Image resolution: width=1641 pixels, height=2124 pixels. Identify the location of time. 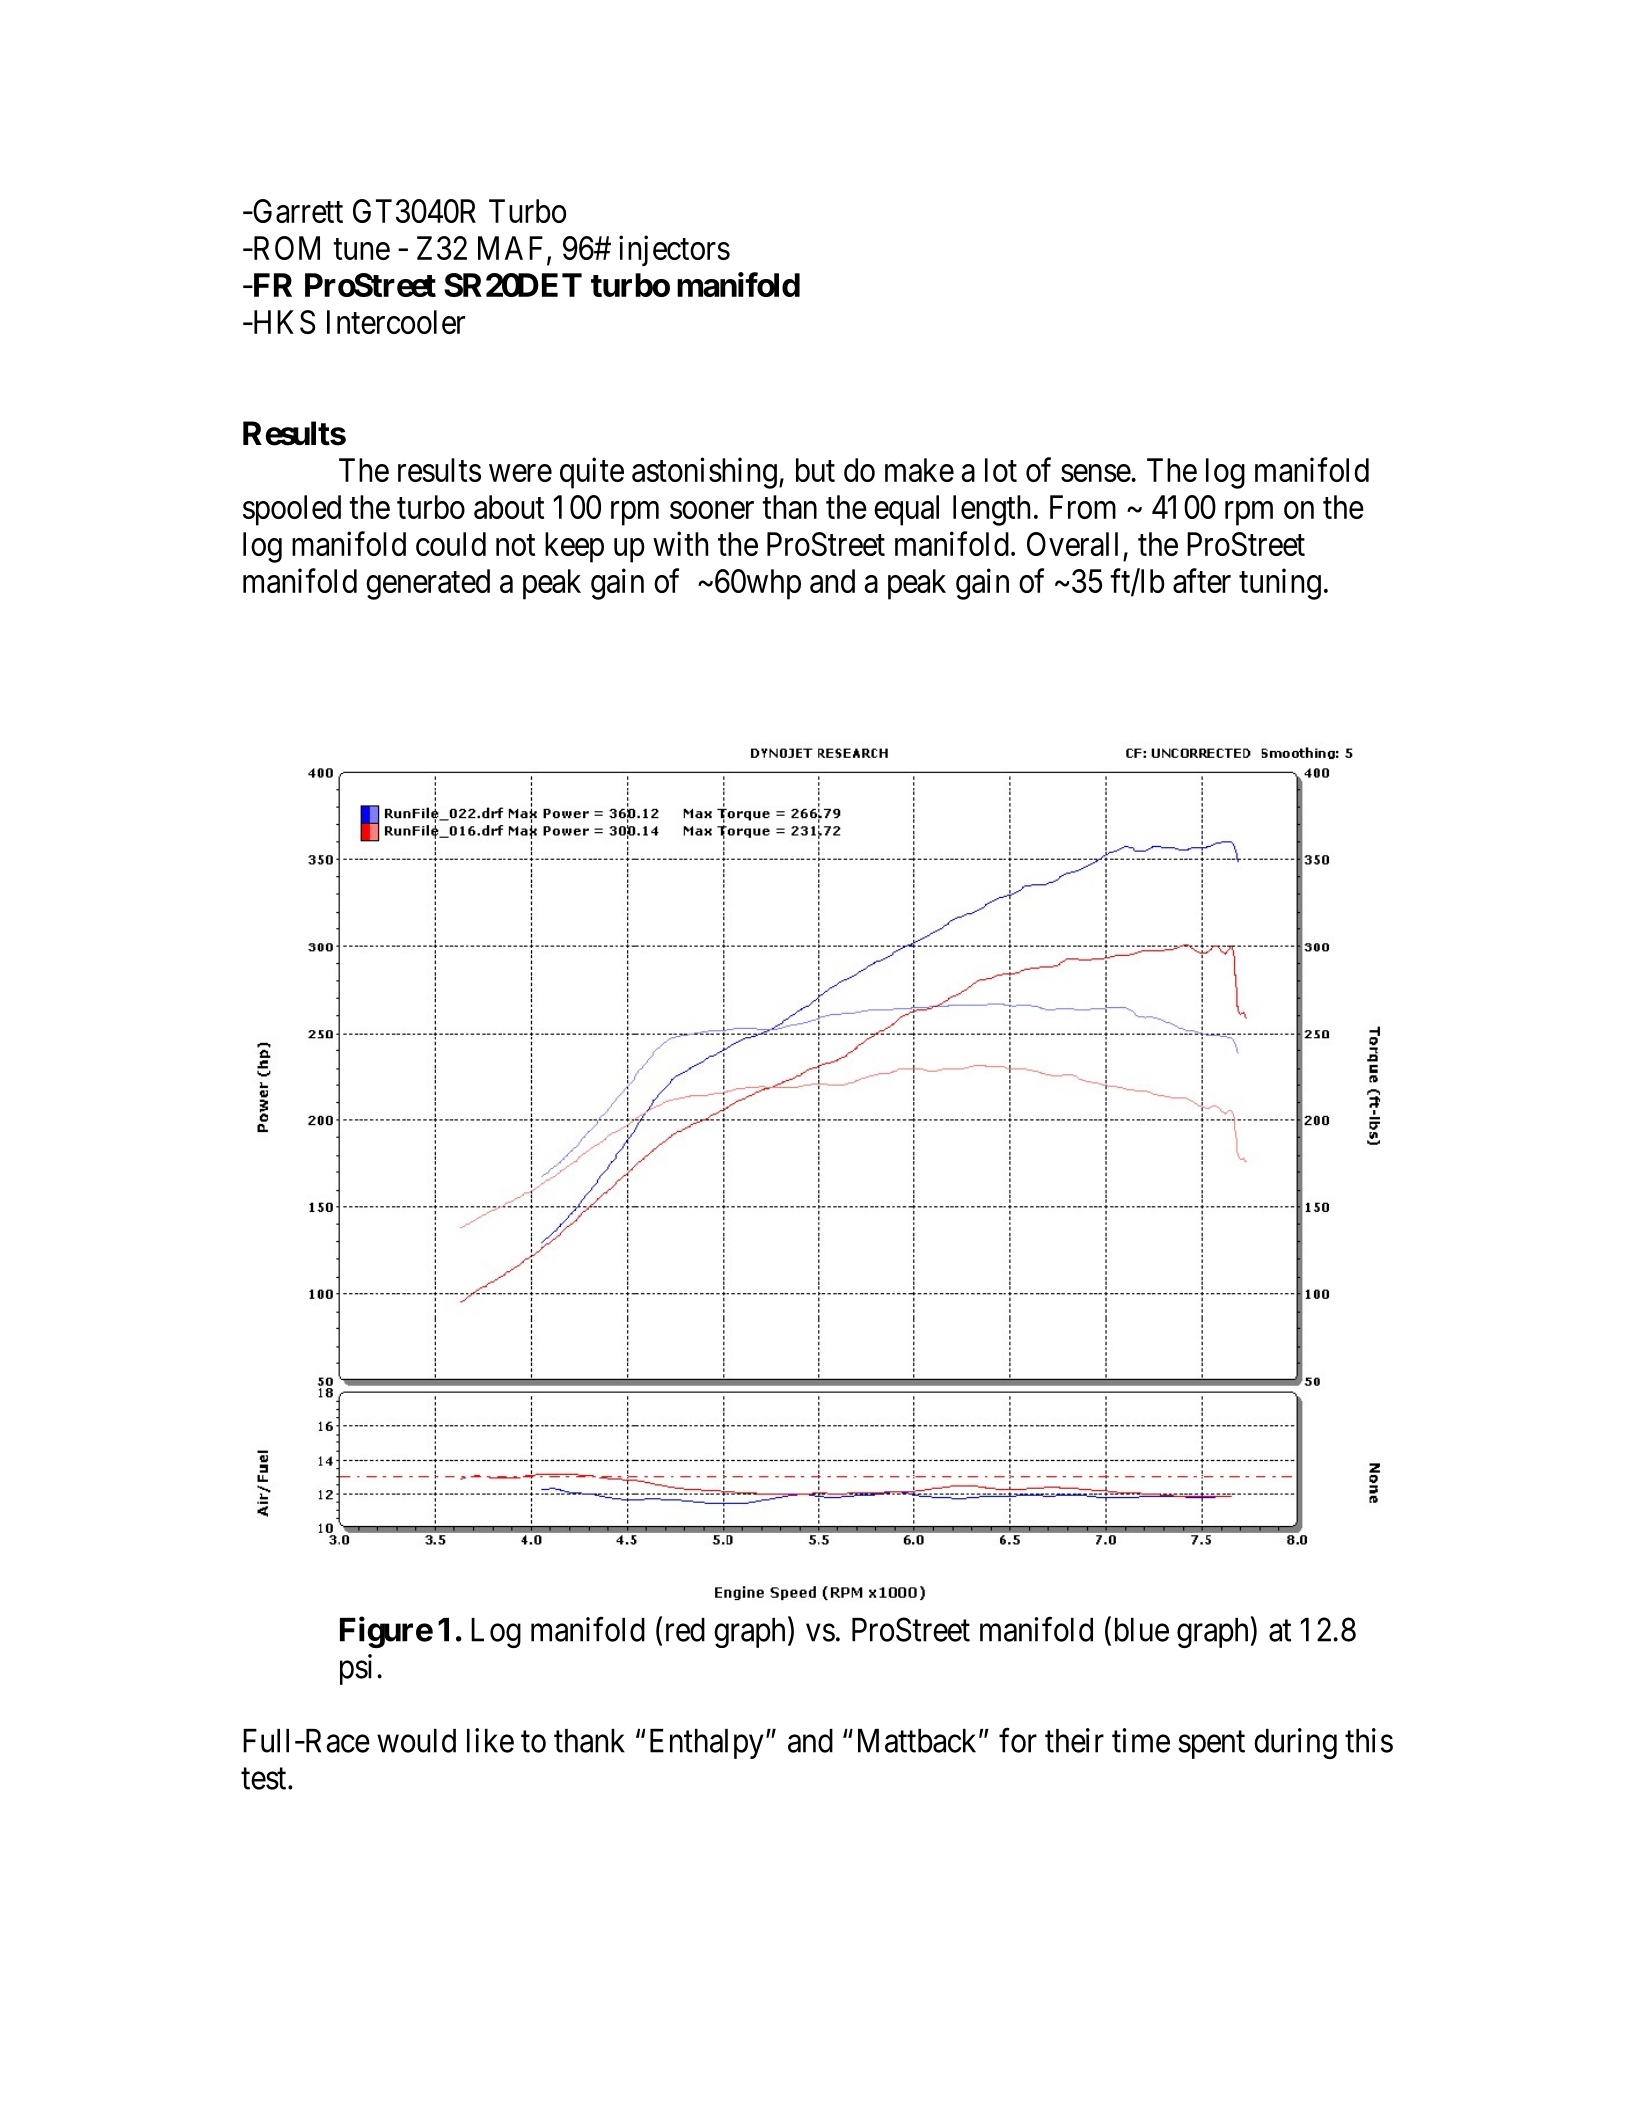
(1141, 1740).
